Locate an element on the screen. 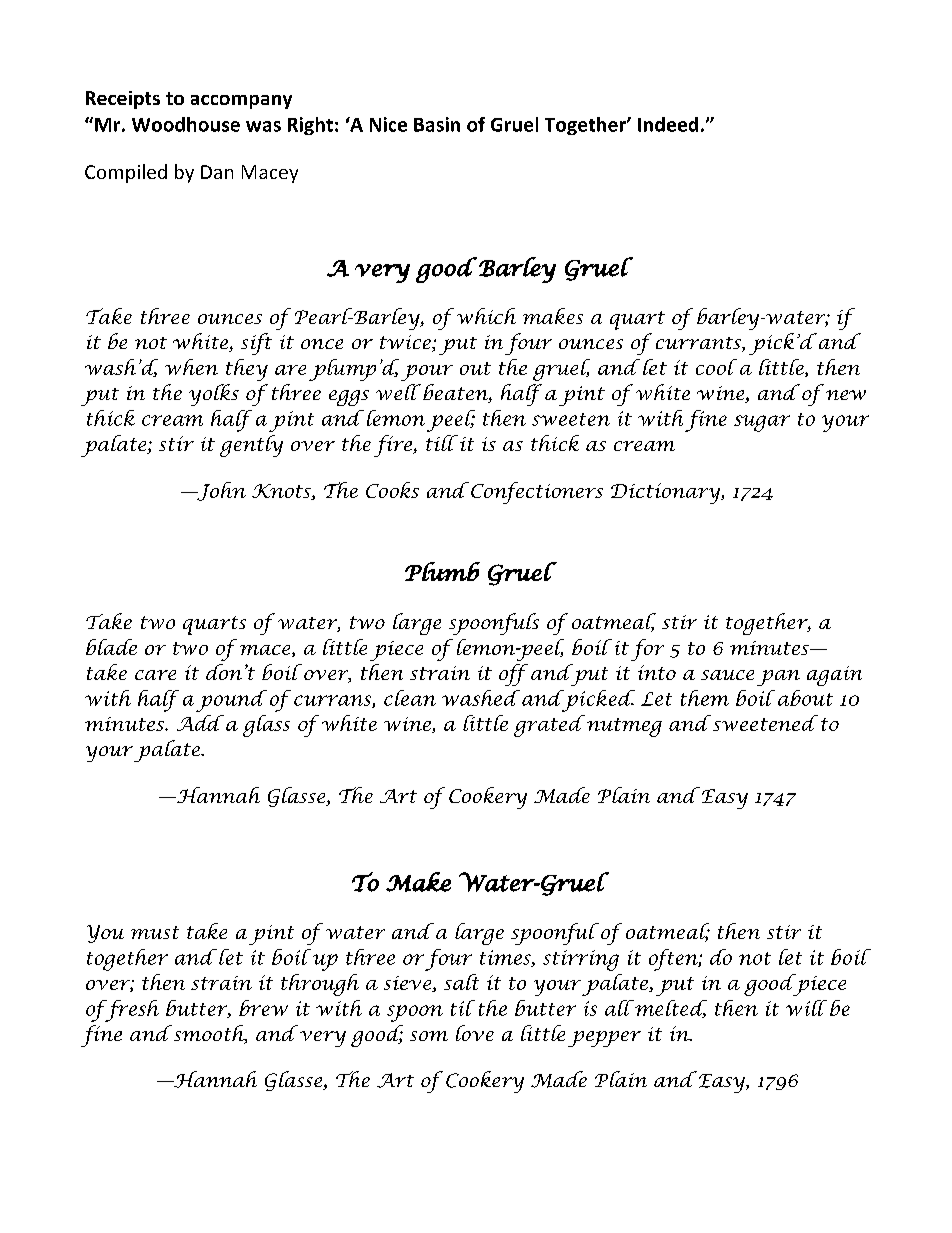 The image size is (952, 1233). melted is located at coordinates (670, 1009).
